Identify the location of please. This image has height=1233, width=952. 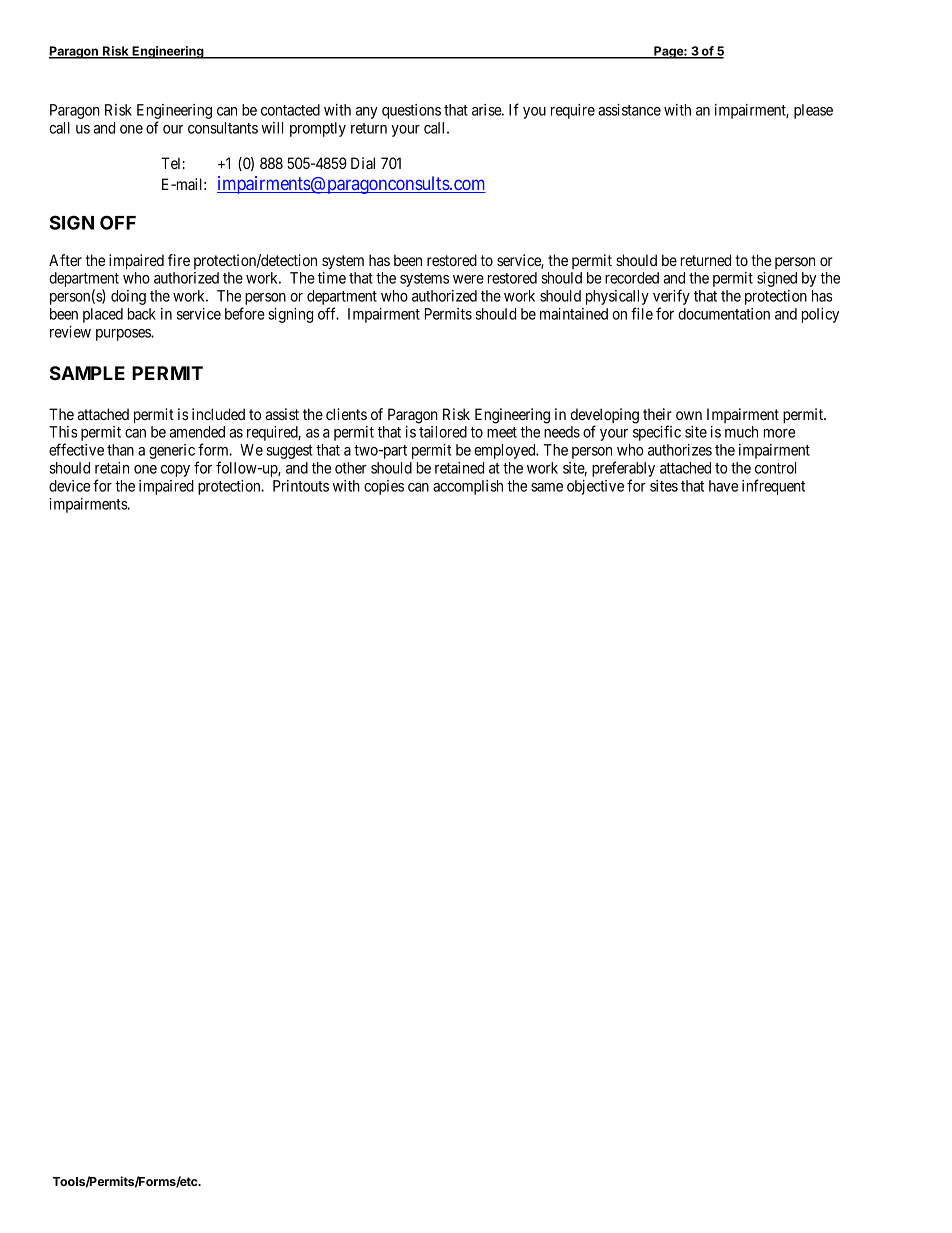
(813, 111).
